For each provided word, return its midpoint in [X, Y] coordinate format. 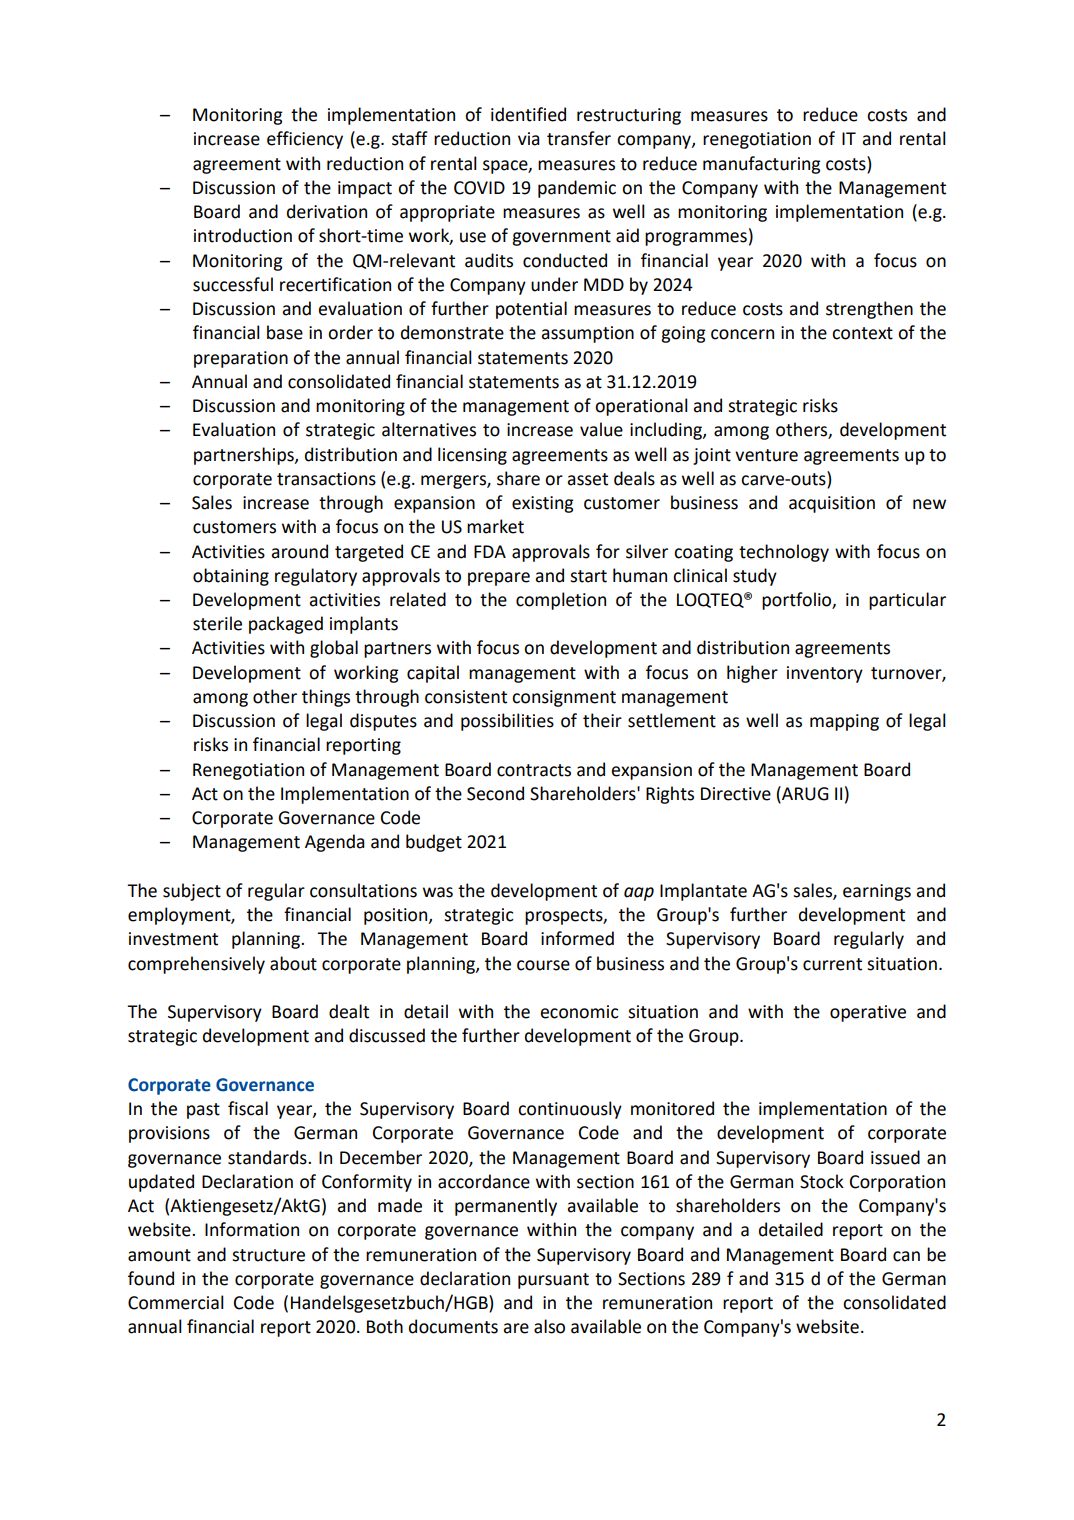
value [601, 429]
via [529, 139]
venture [766, 455]
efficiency [305, 140]
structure [268, 1255]
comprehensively [196, 965]
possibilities [507, 722]
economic [579, 1012]
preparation [241, 359]
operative [868, 1013]
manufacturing [762, 165]
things [326, 698]
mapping [844, 722]
